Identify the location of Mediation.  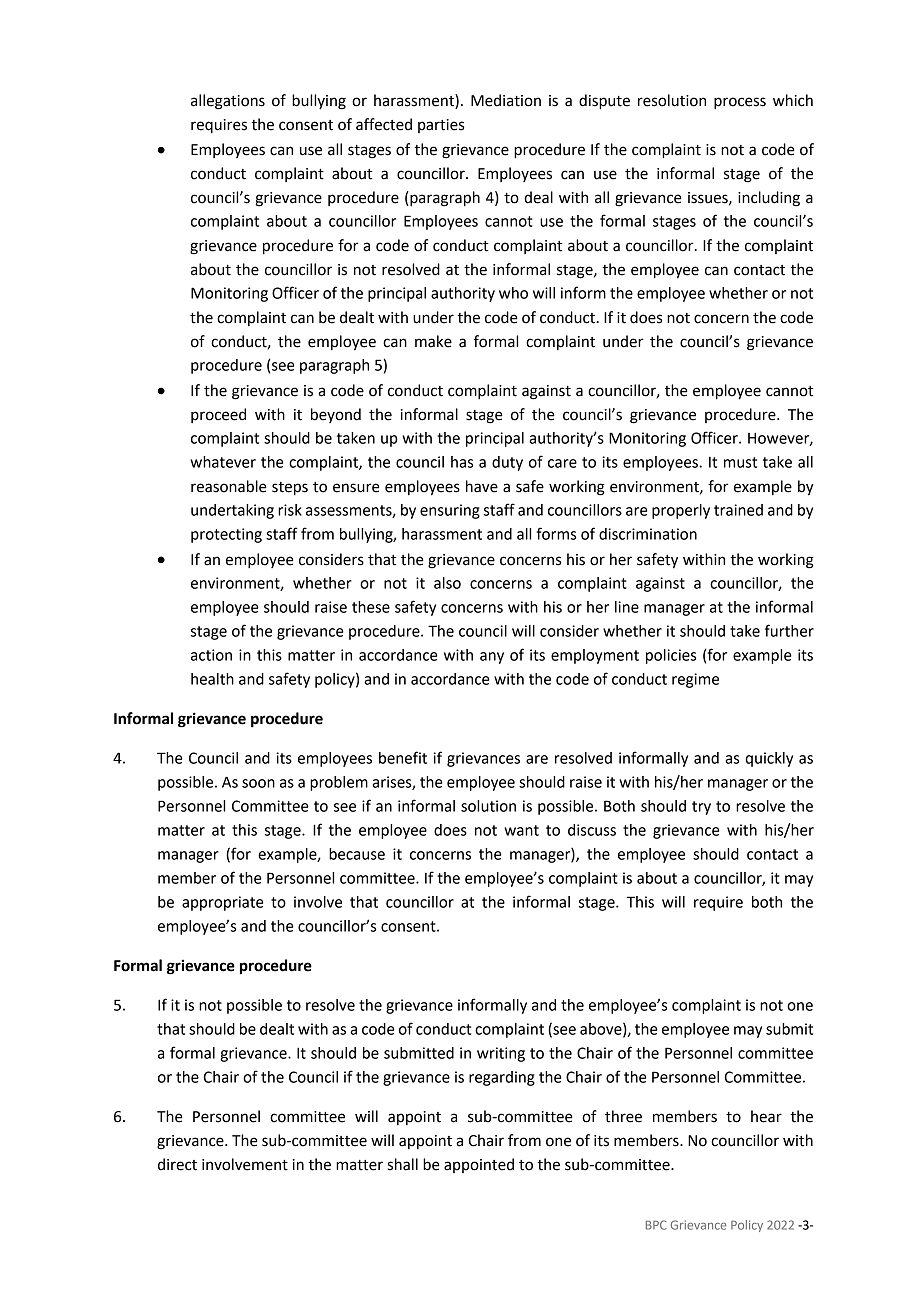
(506, 100).
